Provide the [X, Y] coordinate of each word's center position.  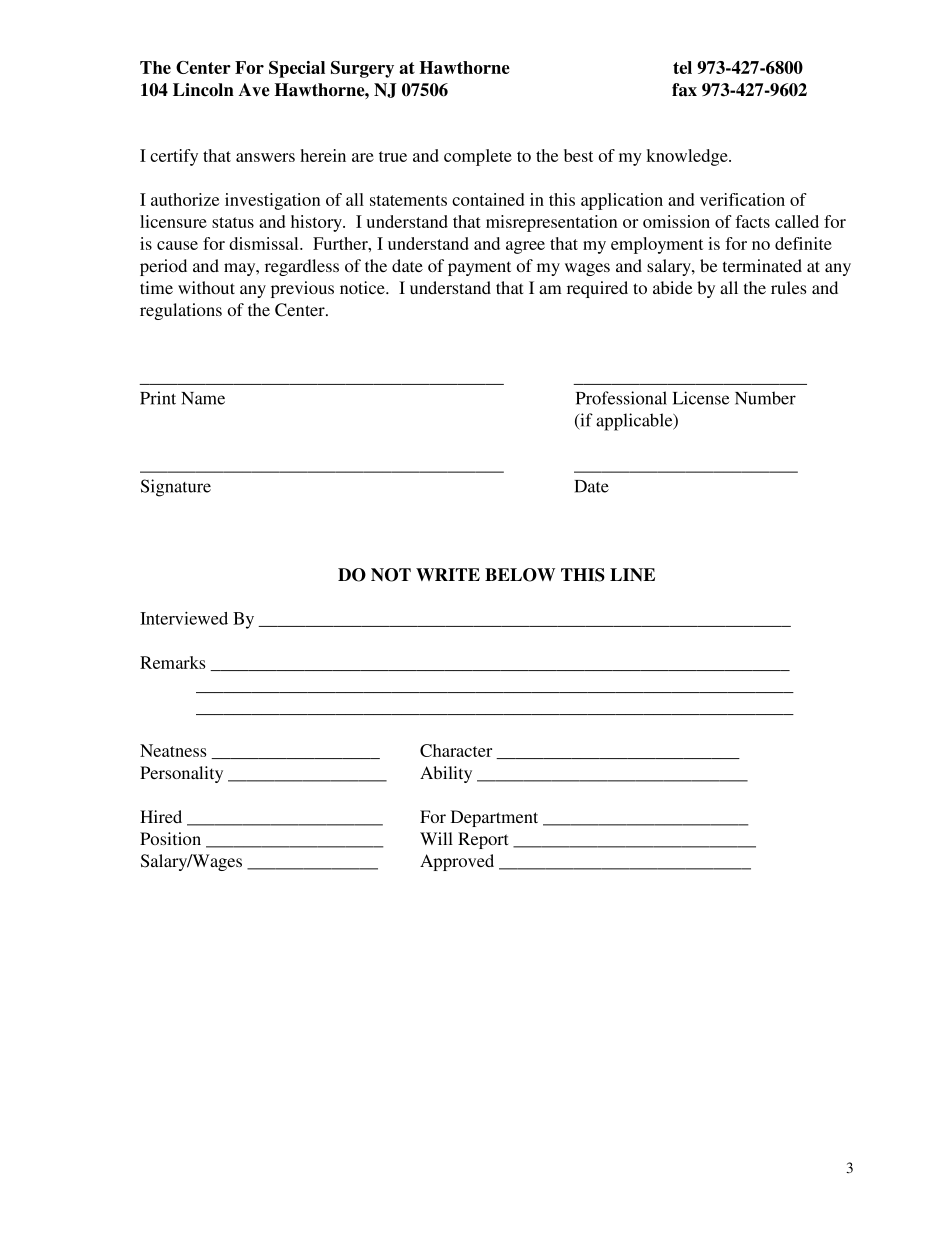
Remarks [173, 662]
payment [479, 268]
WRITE [448, 574]
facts [752, 221]
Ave [254, 90]
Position [170, 838]
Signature [176, 488]
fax [684, 90]
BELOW [520, 575]
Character [456, 750]
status [233, 222]
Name [203, 398]
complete [478, 157]
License [701, 398]
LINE [632, 574]
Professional [621, 398]
